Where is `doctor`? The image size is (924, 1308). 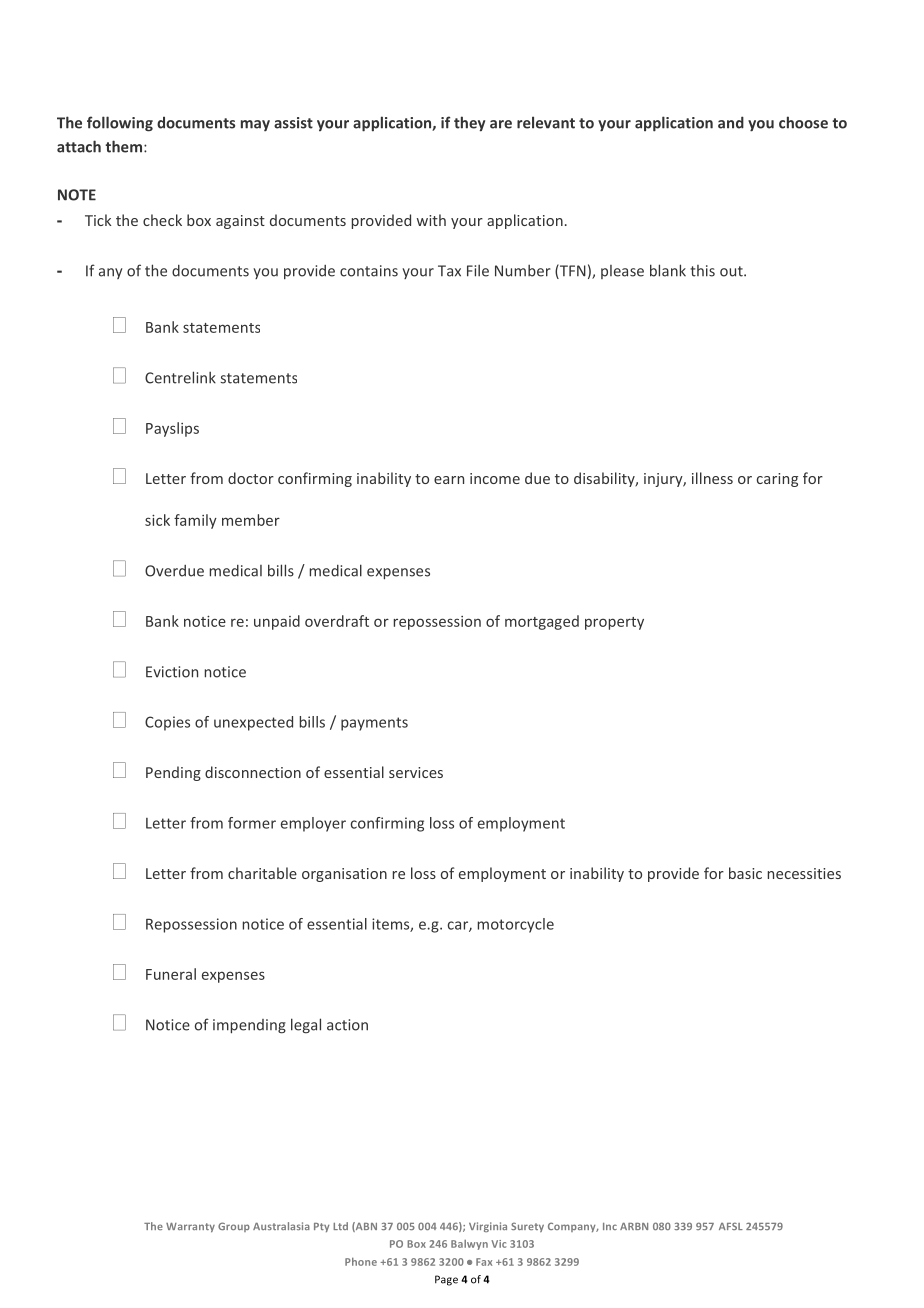
doctor is located at coordinates (251, 478).
